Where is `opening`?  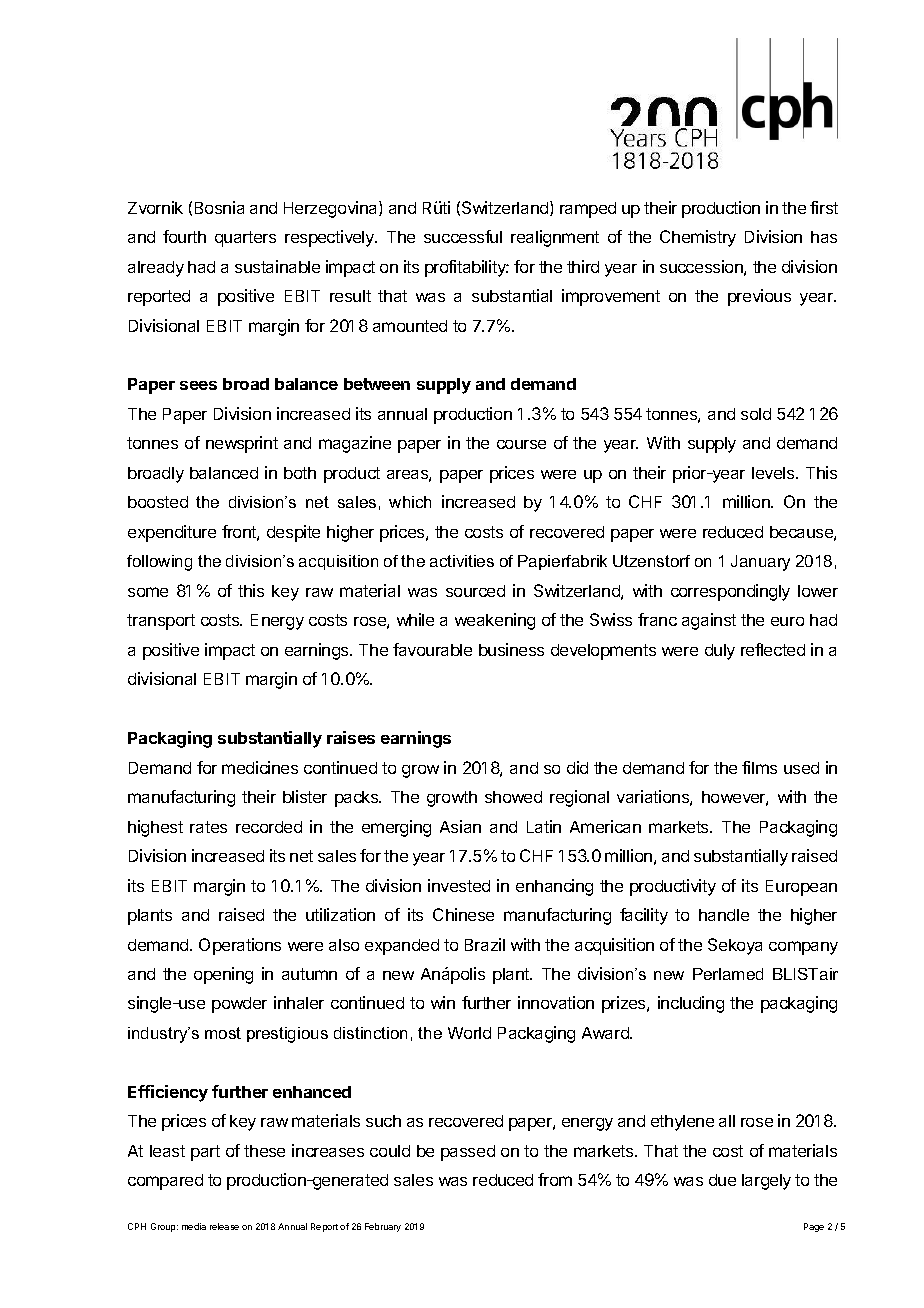 opening is located at coordinates (223, 975).
